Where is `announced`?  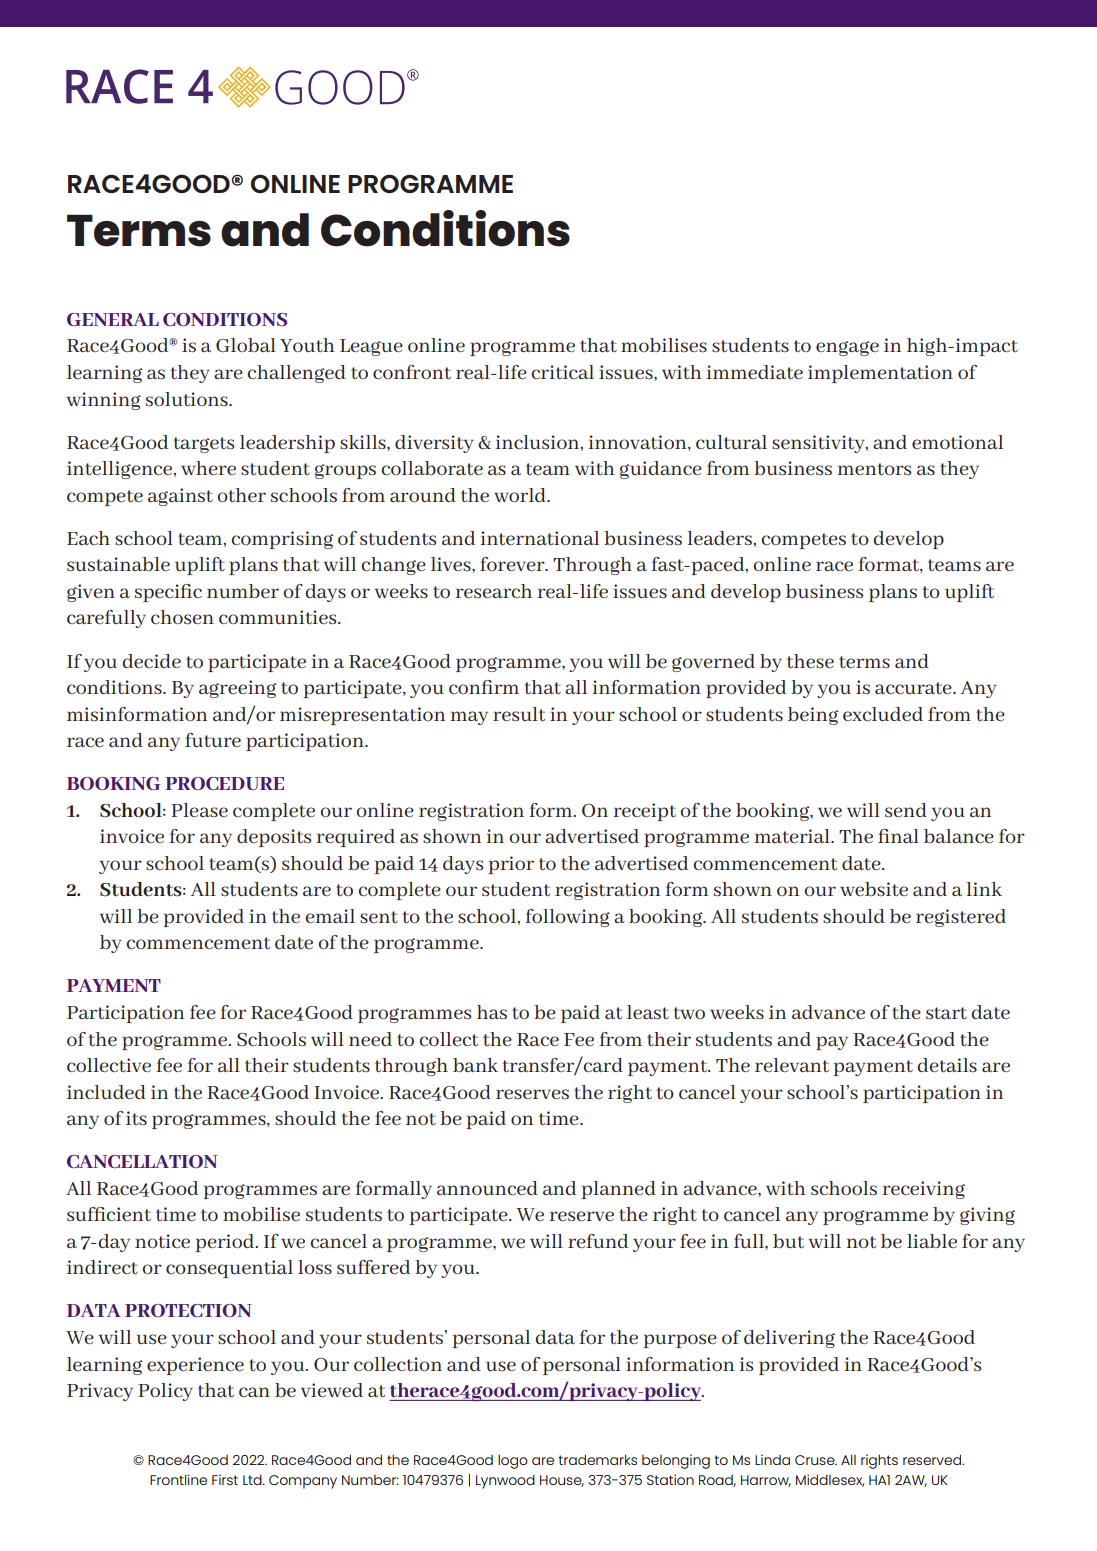 announced is located at coordinates (487, 1188).
